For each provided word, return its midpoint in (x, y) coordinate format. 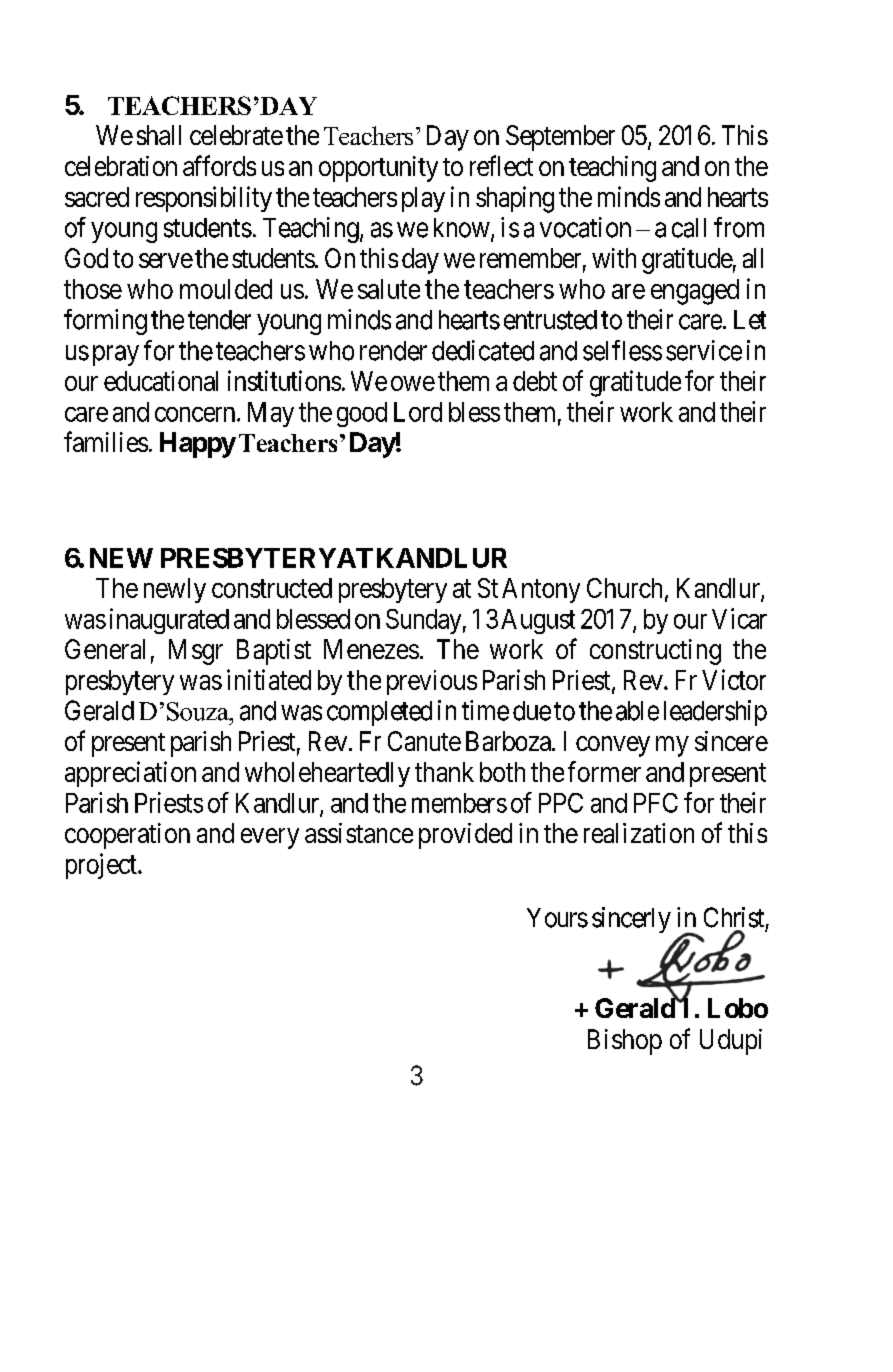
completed (379, 713)
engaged (695, 292)
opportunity (378, 169)
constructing (655, 652)
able (637, 711)
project (102, 866)
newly (175, 590)
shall (159, 135)
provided (465, 836)
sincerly (631, 920)
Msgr (196, 652)
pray (116, 355)
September (560, 138)
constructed (272, 588)
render (393, 351)
